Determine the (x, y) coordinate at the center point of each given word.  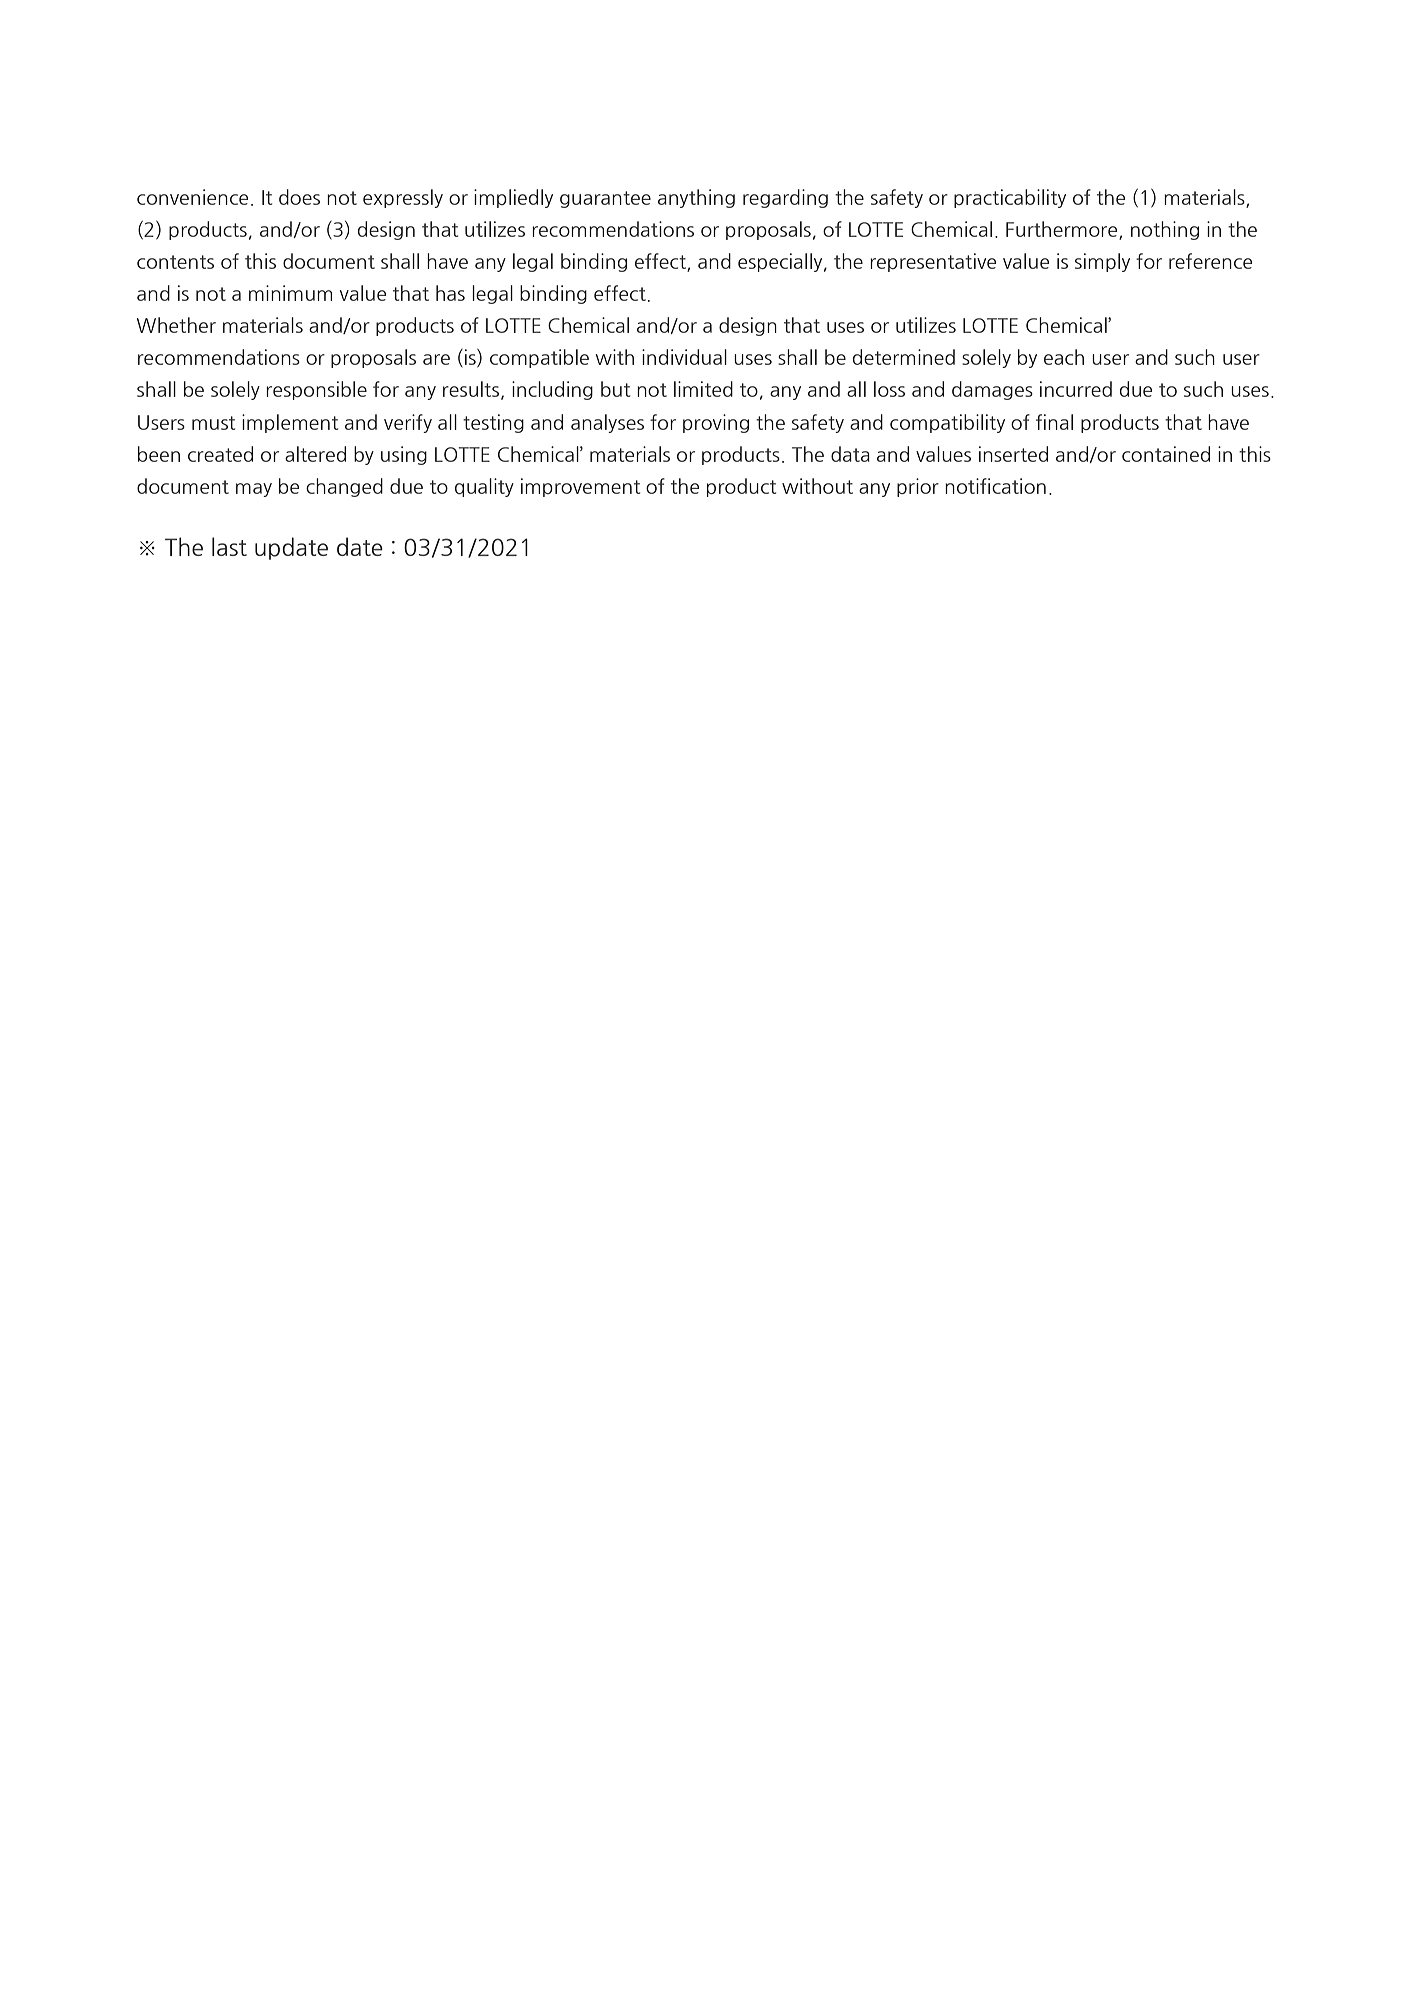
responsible (316, 390)
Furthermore (1063, 230)
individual (684, 357)
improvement (580, 487)
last (229, 546)
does (299, 197)
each (1064, 357)
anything (696, 198)
